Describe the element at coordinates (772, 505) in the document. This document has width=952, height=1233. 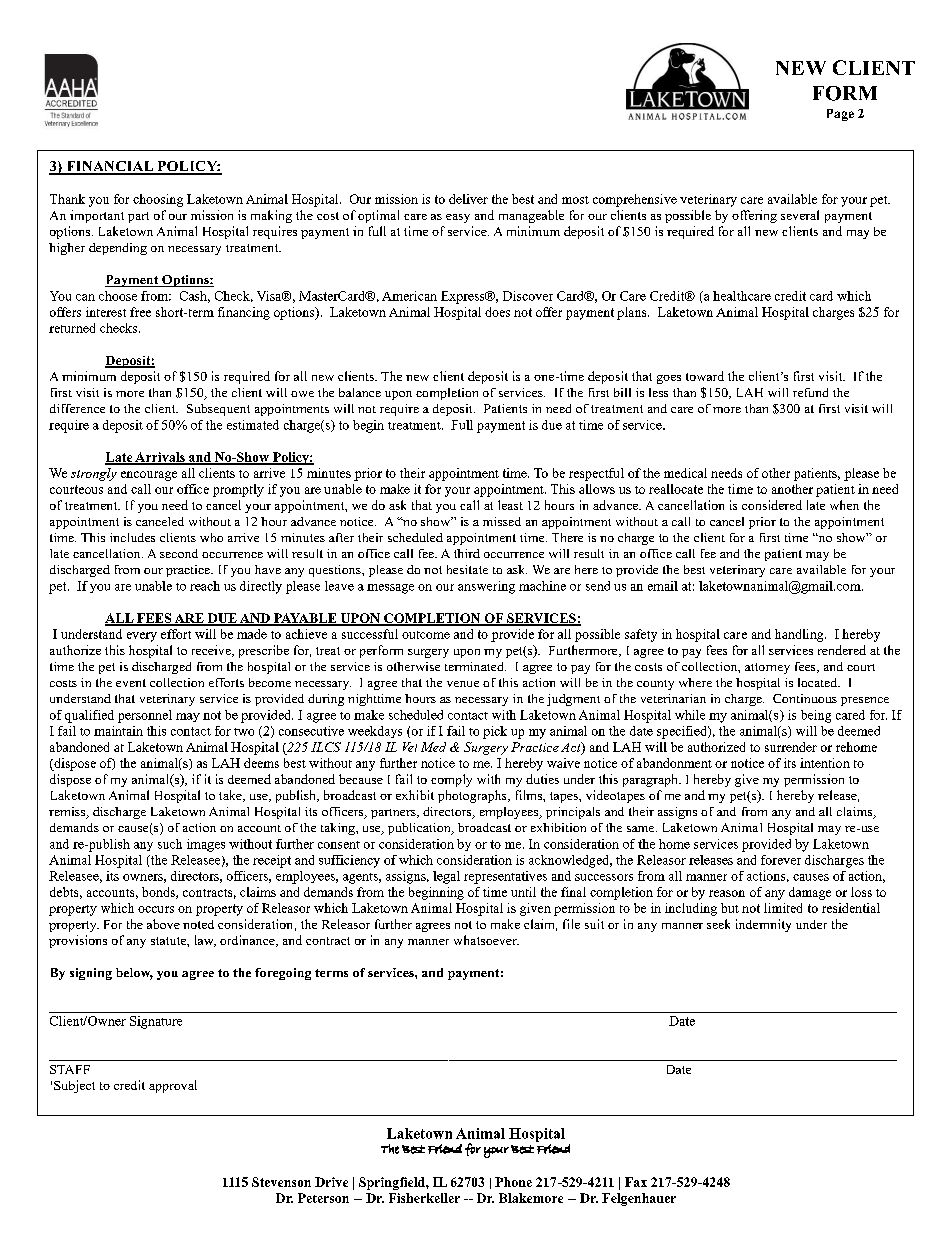
I see `considered` at that location.
